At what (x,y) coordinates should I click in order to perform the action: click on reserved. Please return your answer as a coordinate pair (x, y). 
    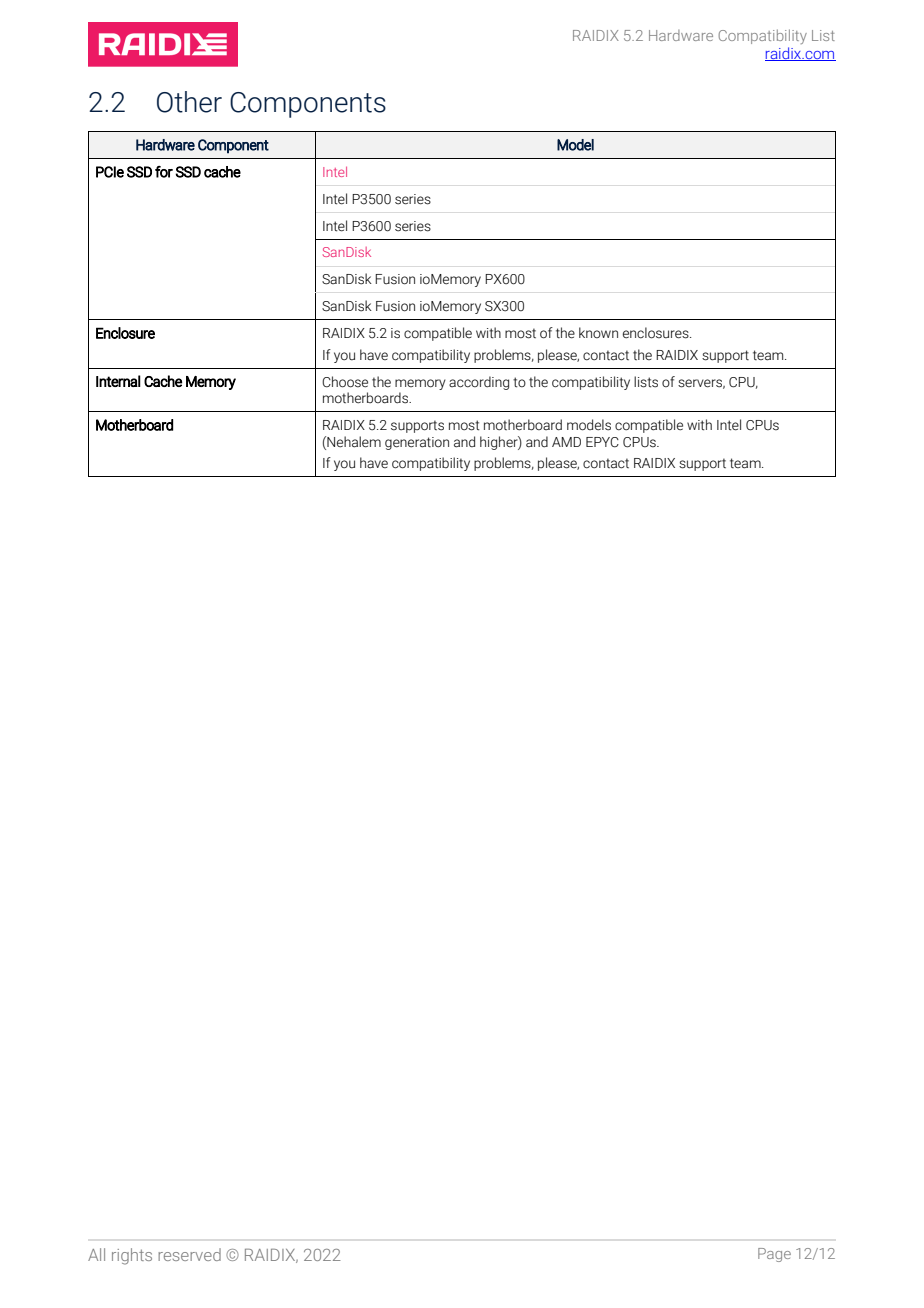
    Looking at the image, I should click on (189, 1254).
